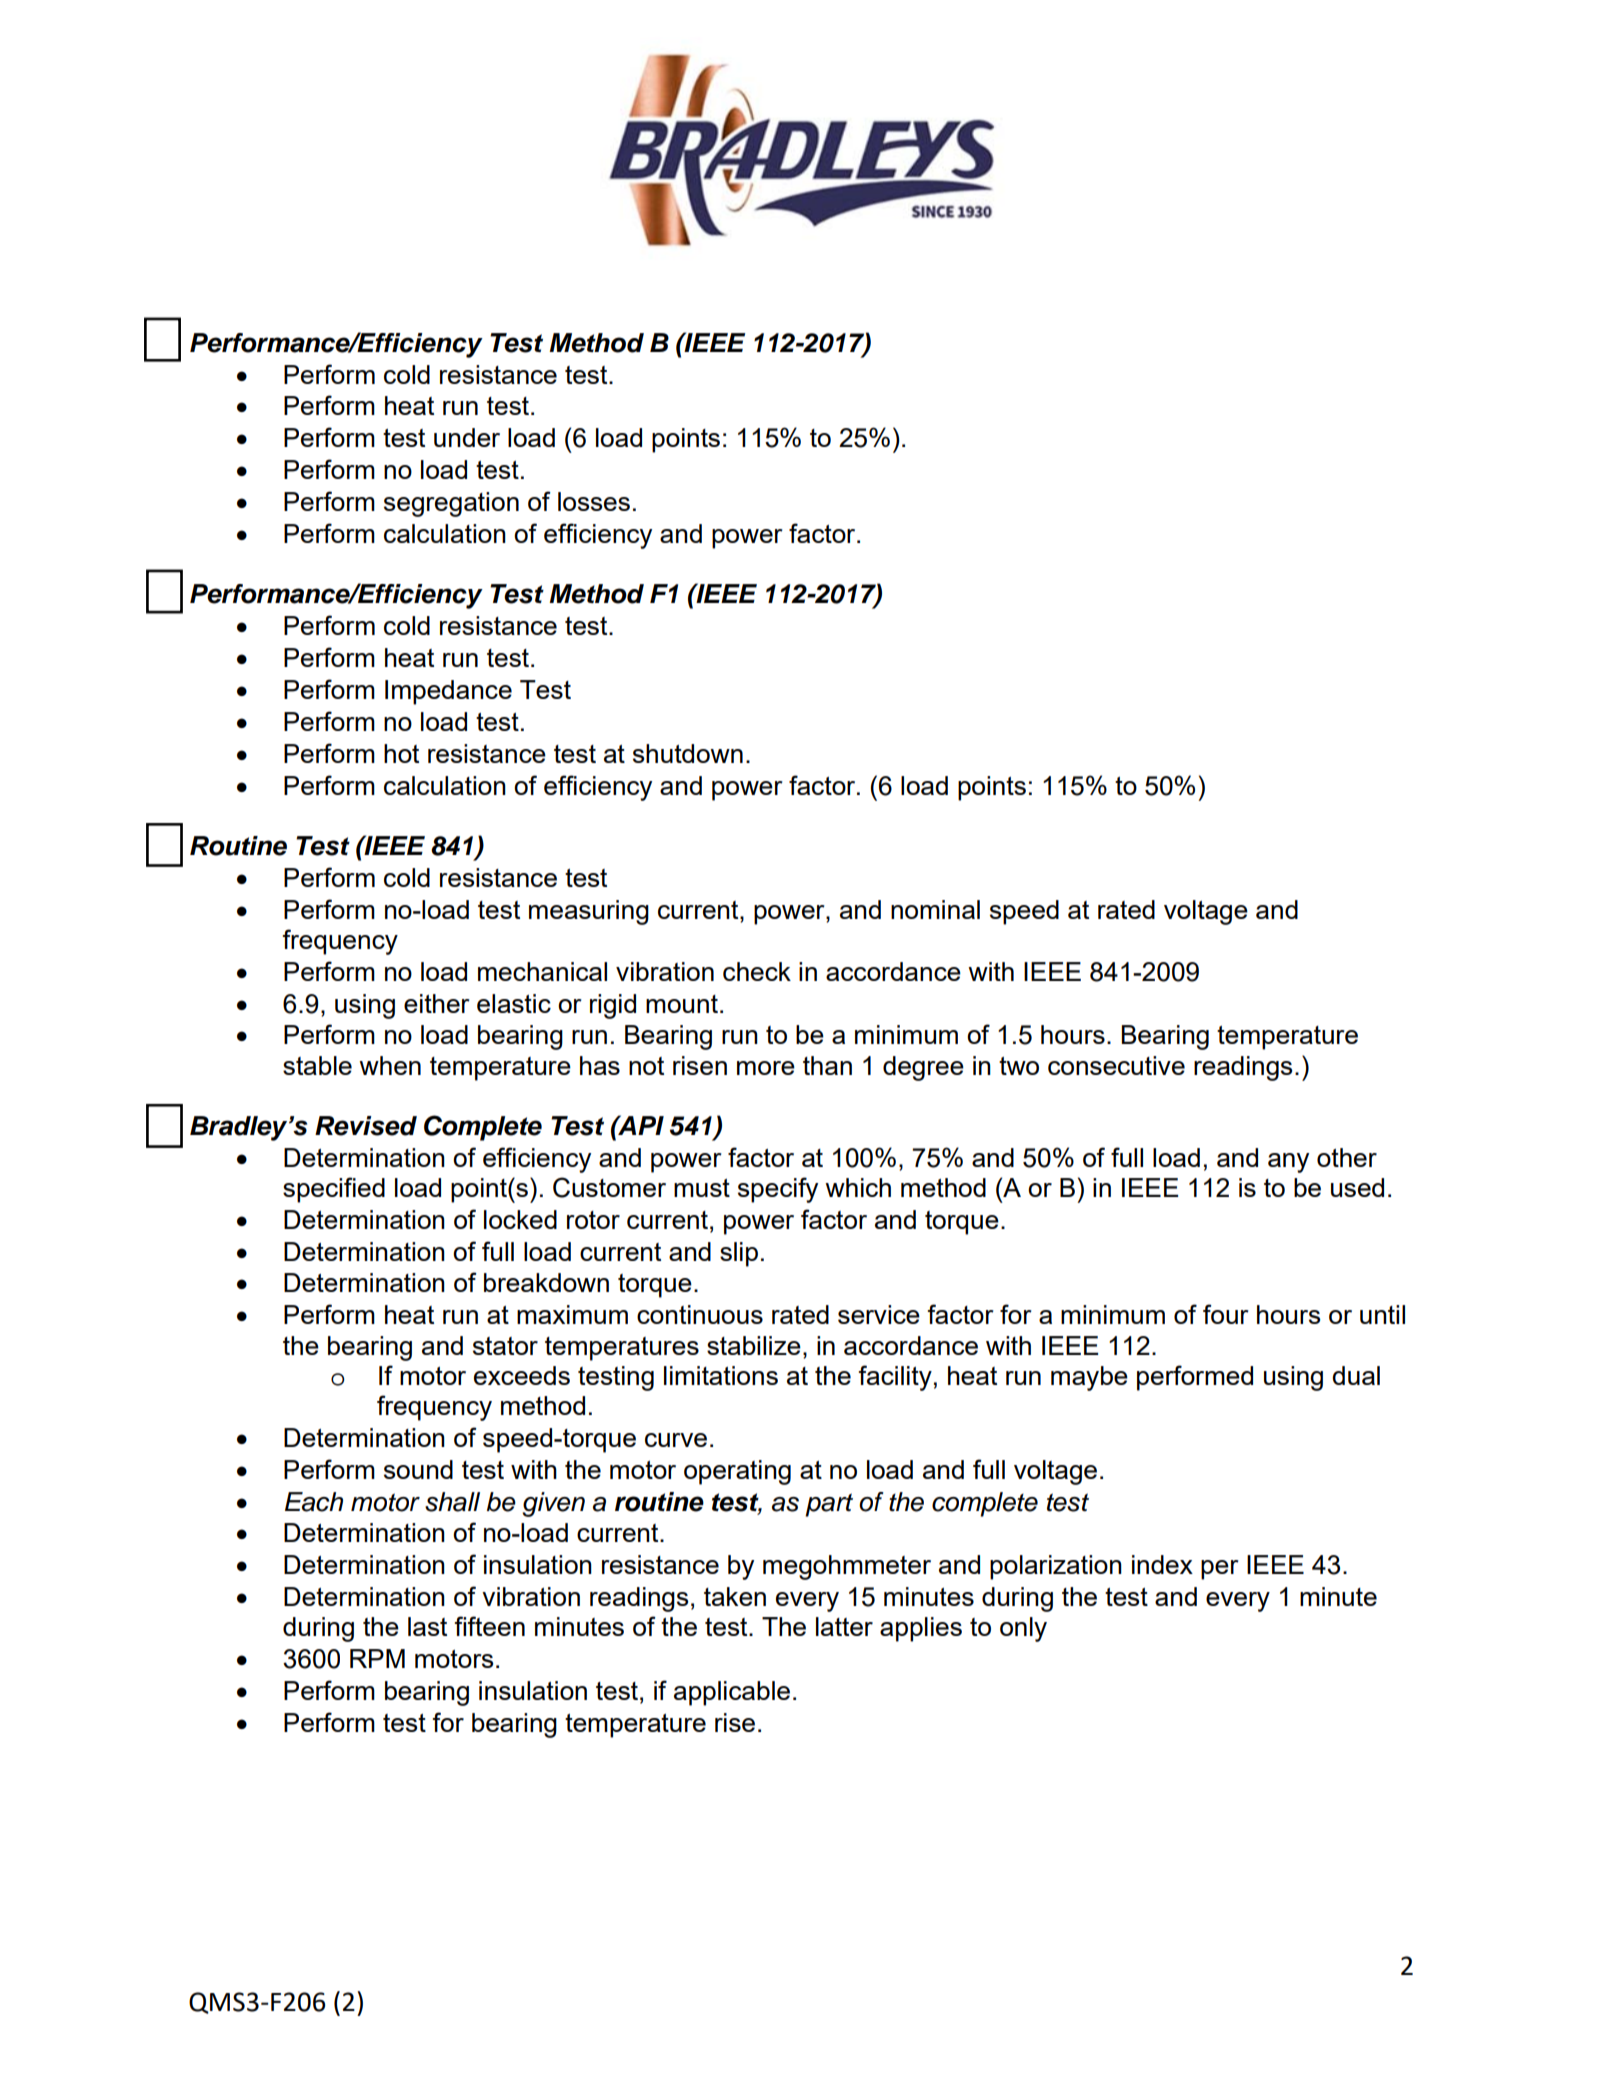 The width and height of the document is (1603, 2075). What do you see at coordinates (1116, 1065) in the document?
I see `consecutive` at bounding box center [1116, 1065].
